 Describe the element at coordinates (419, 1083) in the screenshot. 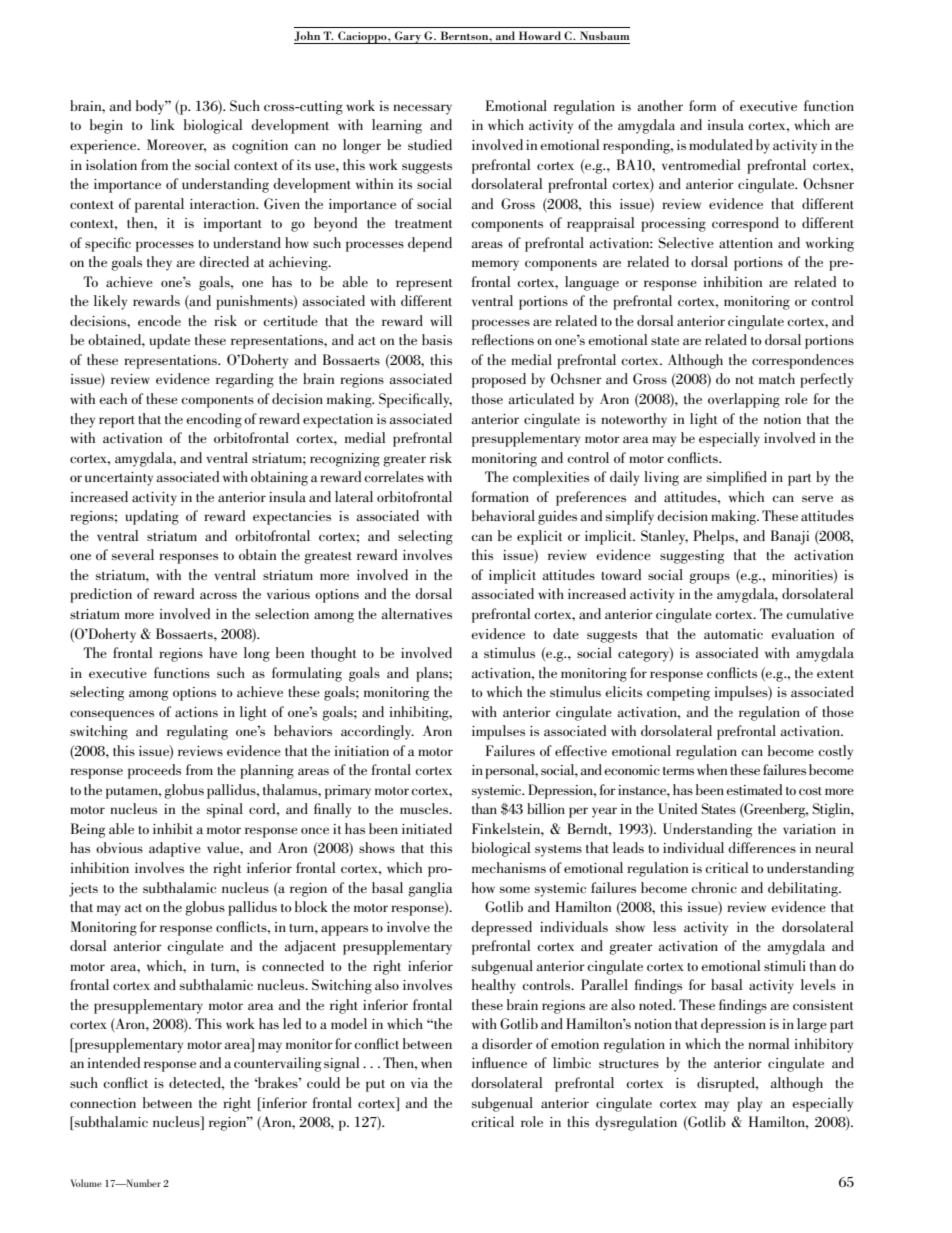

I see `via` at that location.
